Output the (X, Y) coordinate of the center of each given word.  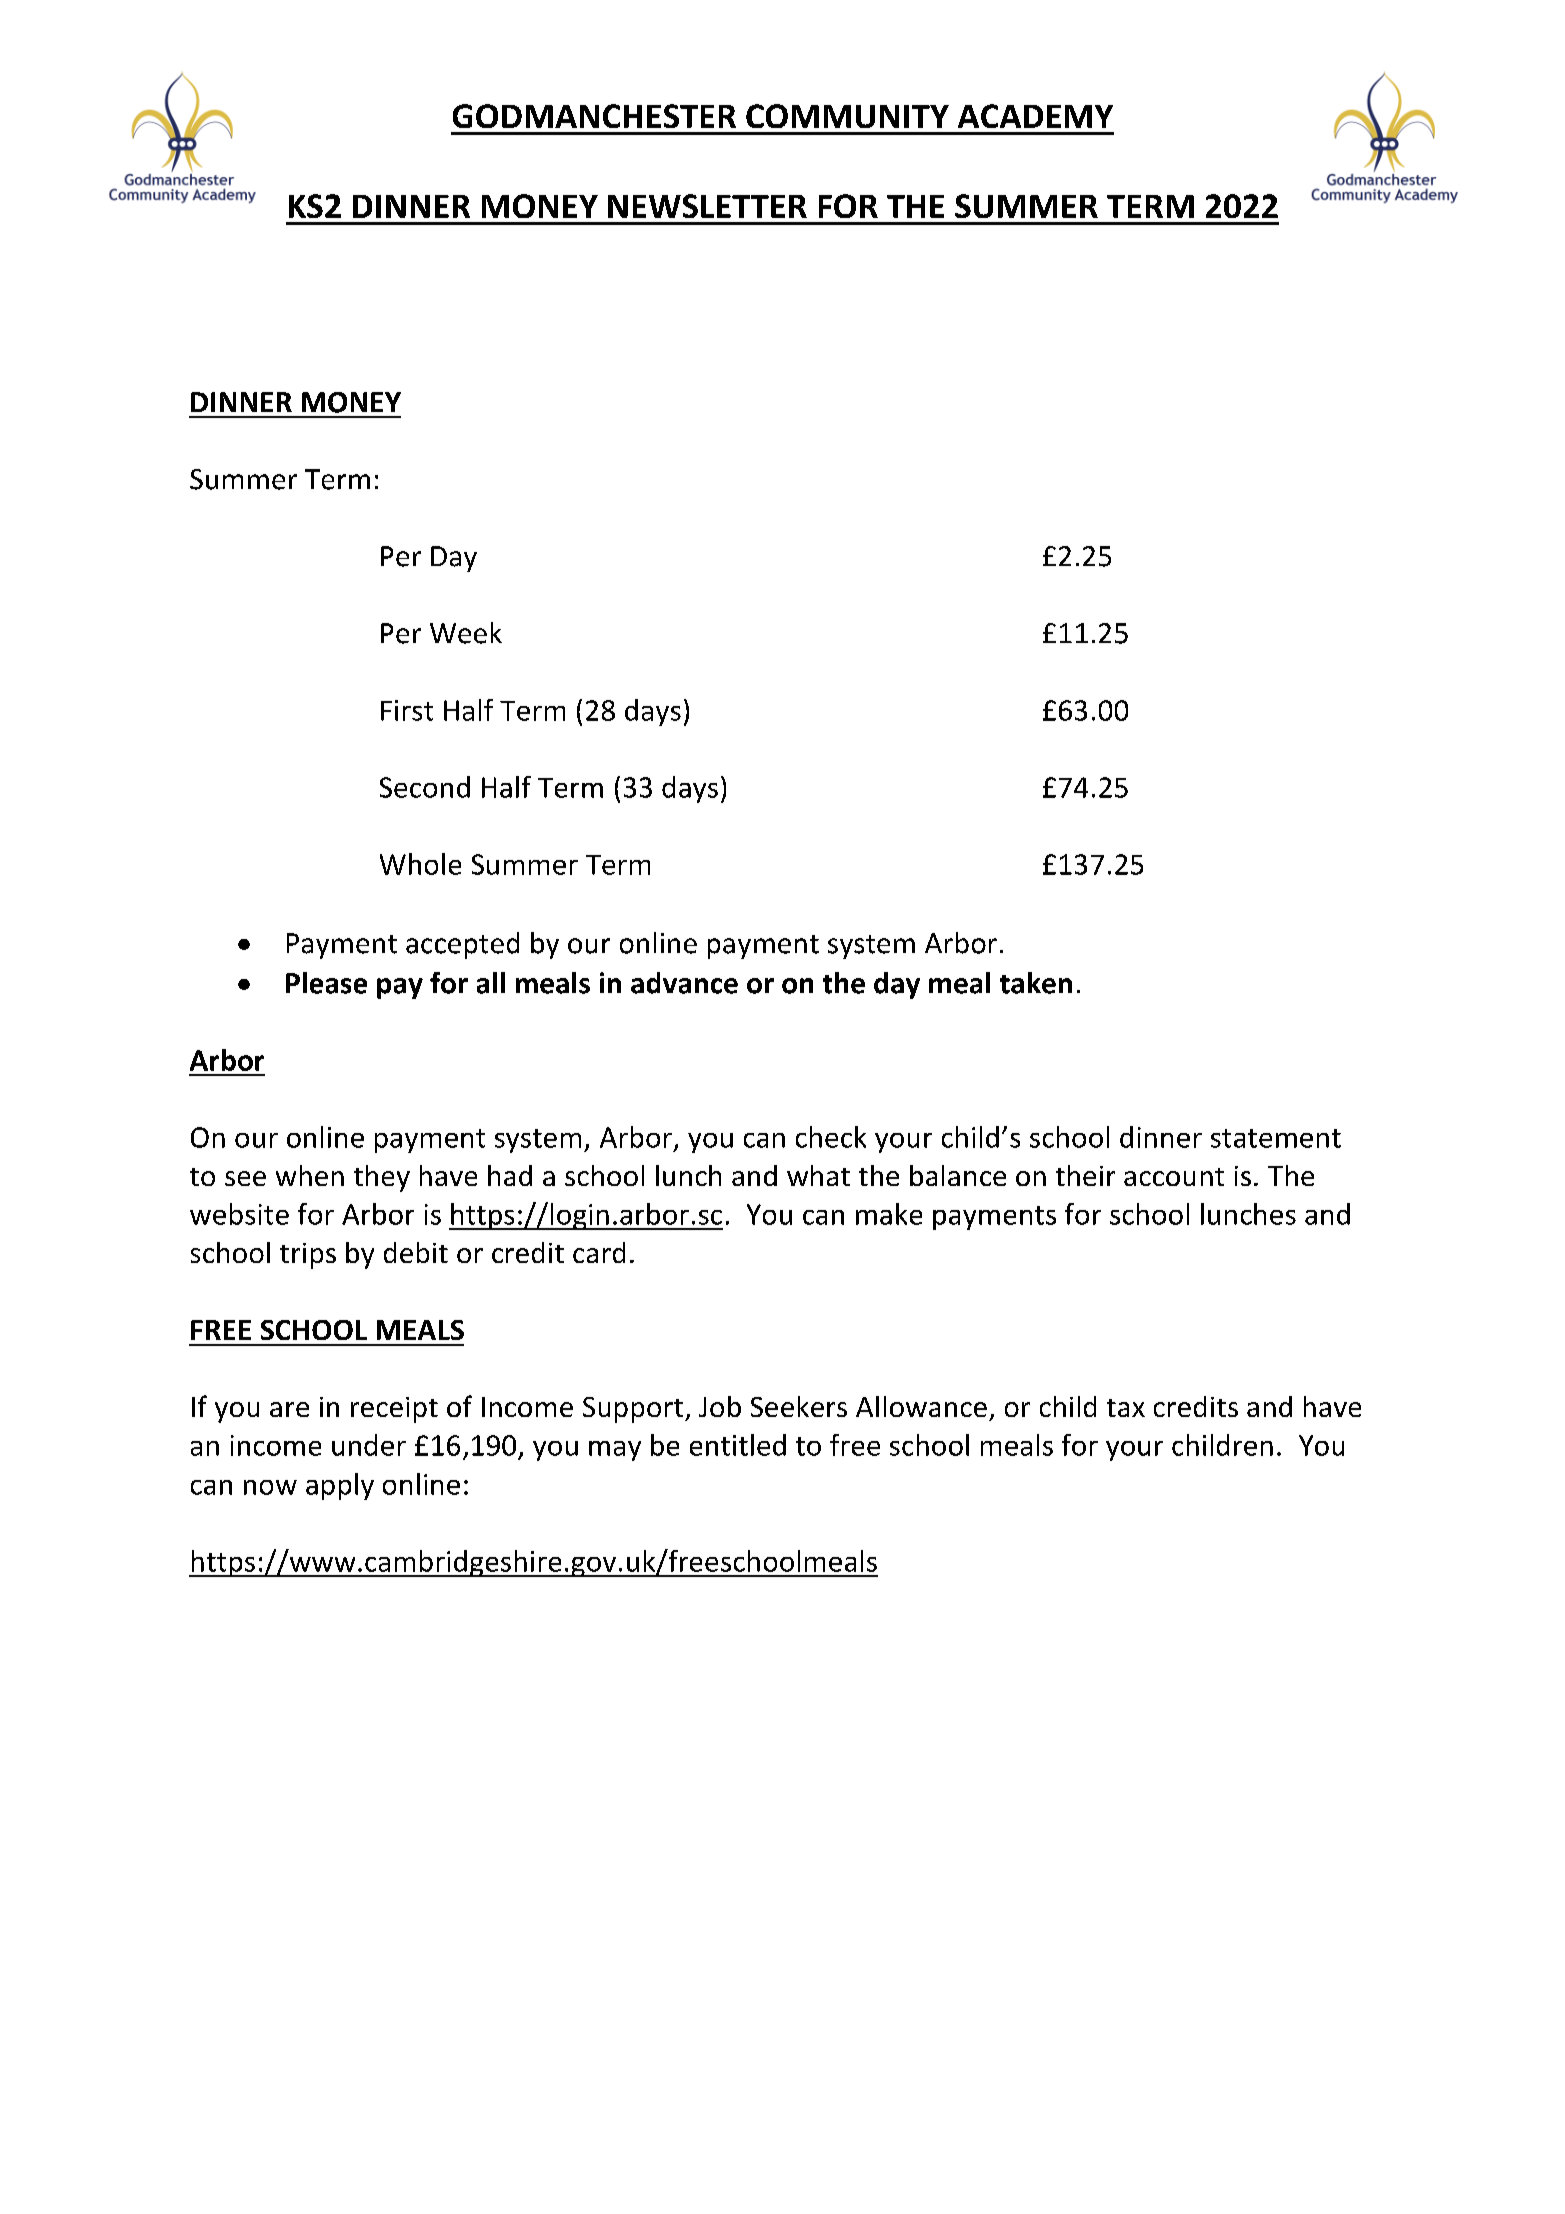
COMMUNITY (847, 116)
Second (425, 787)
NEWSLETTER (707, 206)
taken (1036, 983)
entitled (738, 1445)
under (369, 1445)
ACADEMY (1035, 116)
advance (684, 983)
